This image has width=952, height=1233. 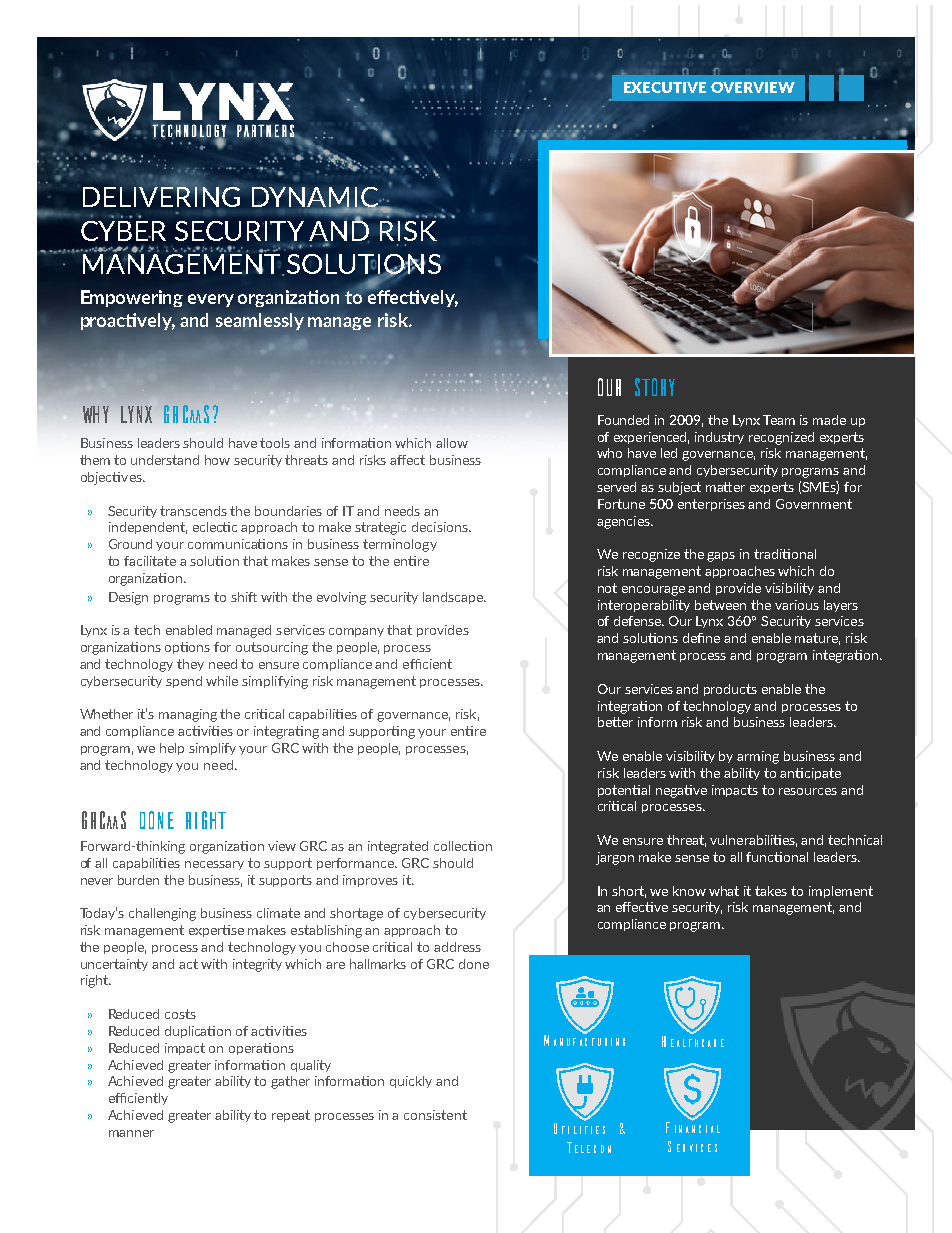 What do you see at coordinates (655, 387) in the image?
I see `Story` at bounding box center [655, 387].
